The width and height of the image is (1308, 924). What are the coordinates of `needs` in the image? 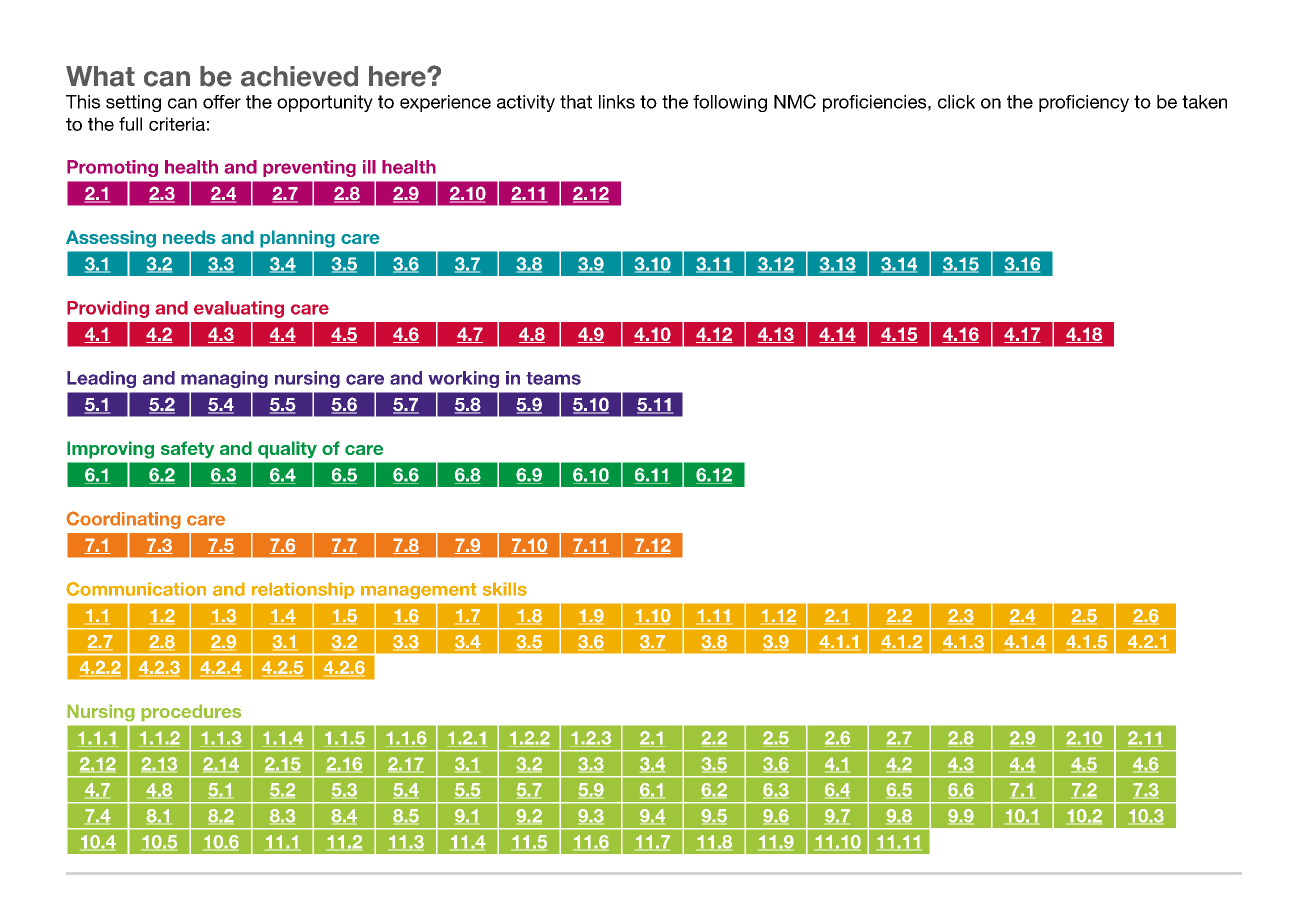 It's located at (189, 237).
